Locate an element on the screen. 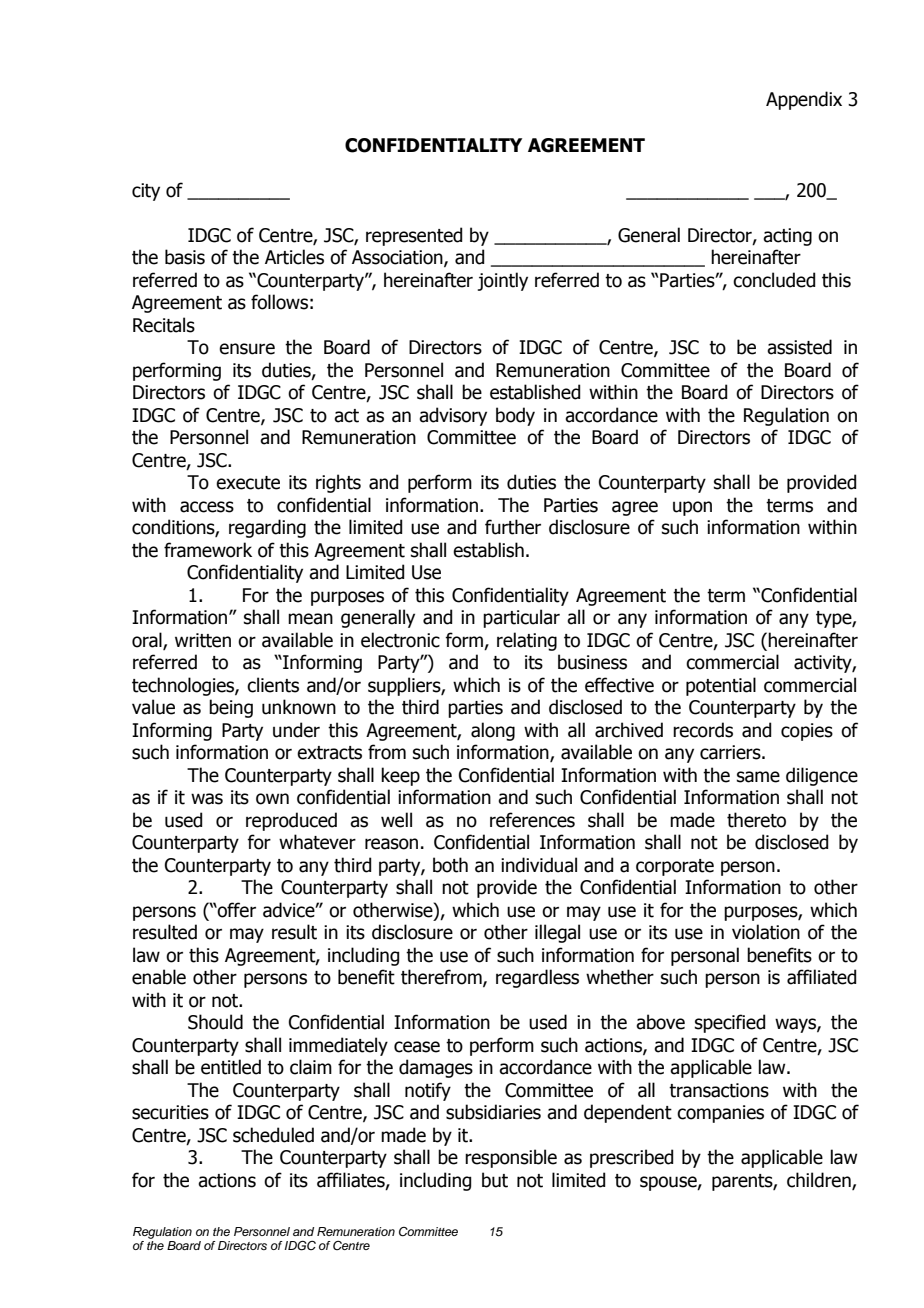 This screenshot has width=924, height=1308. scheduled is located at coordinates (273, 1135).
